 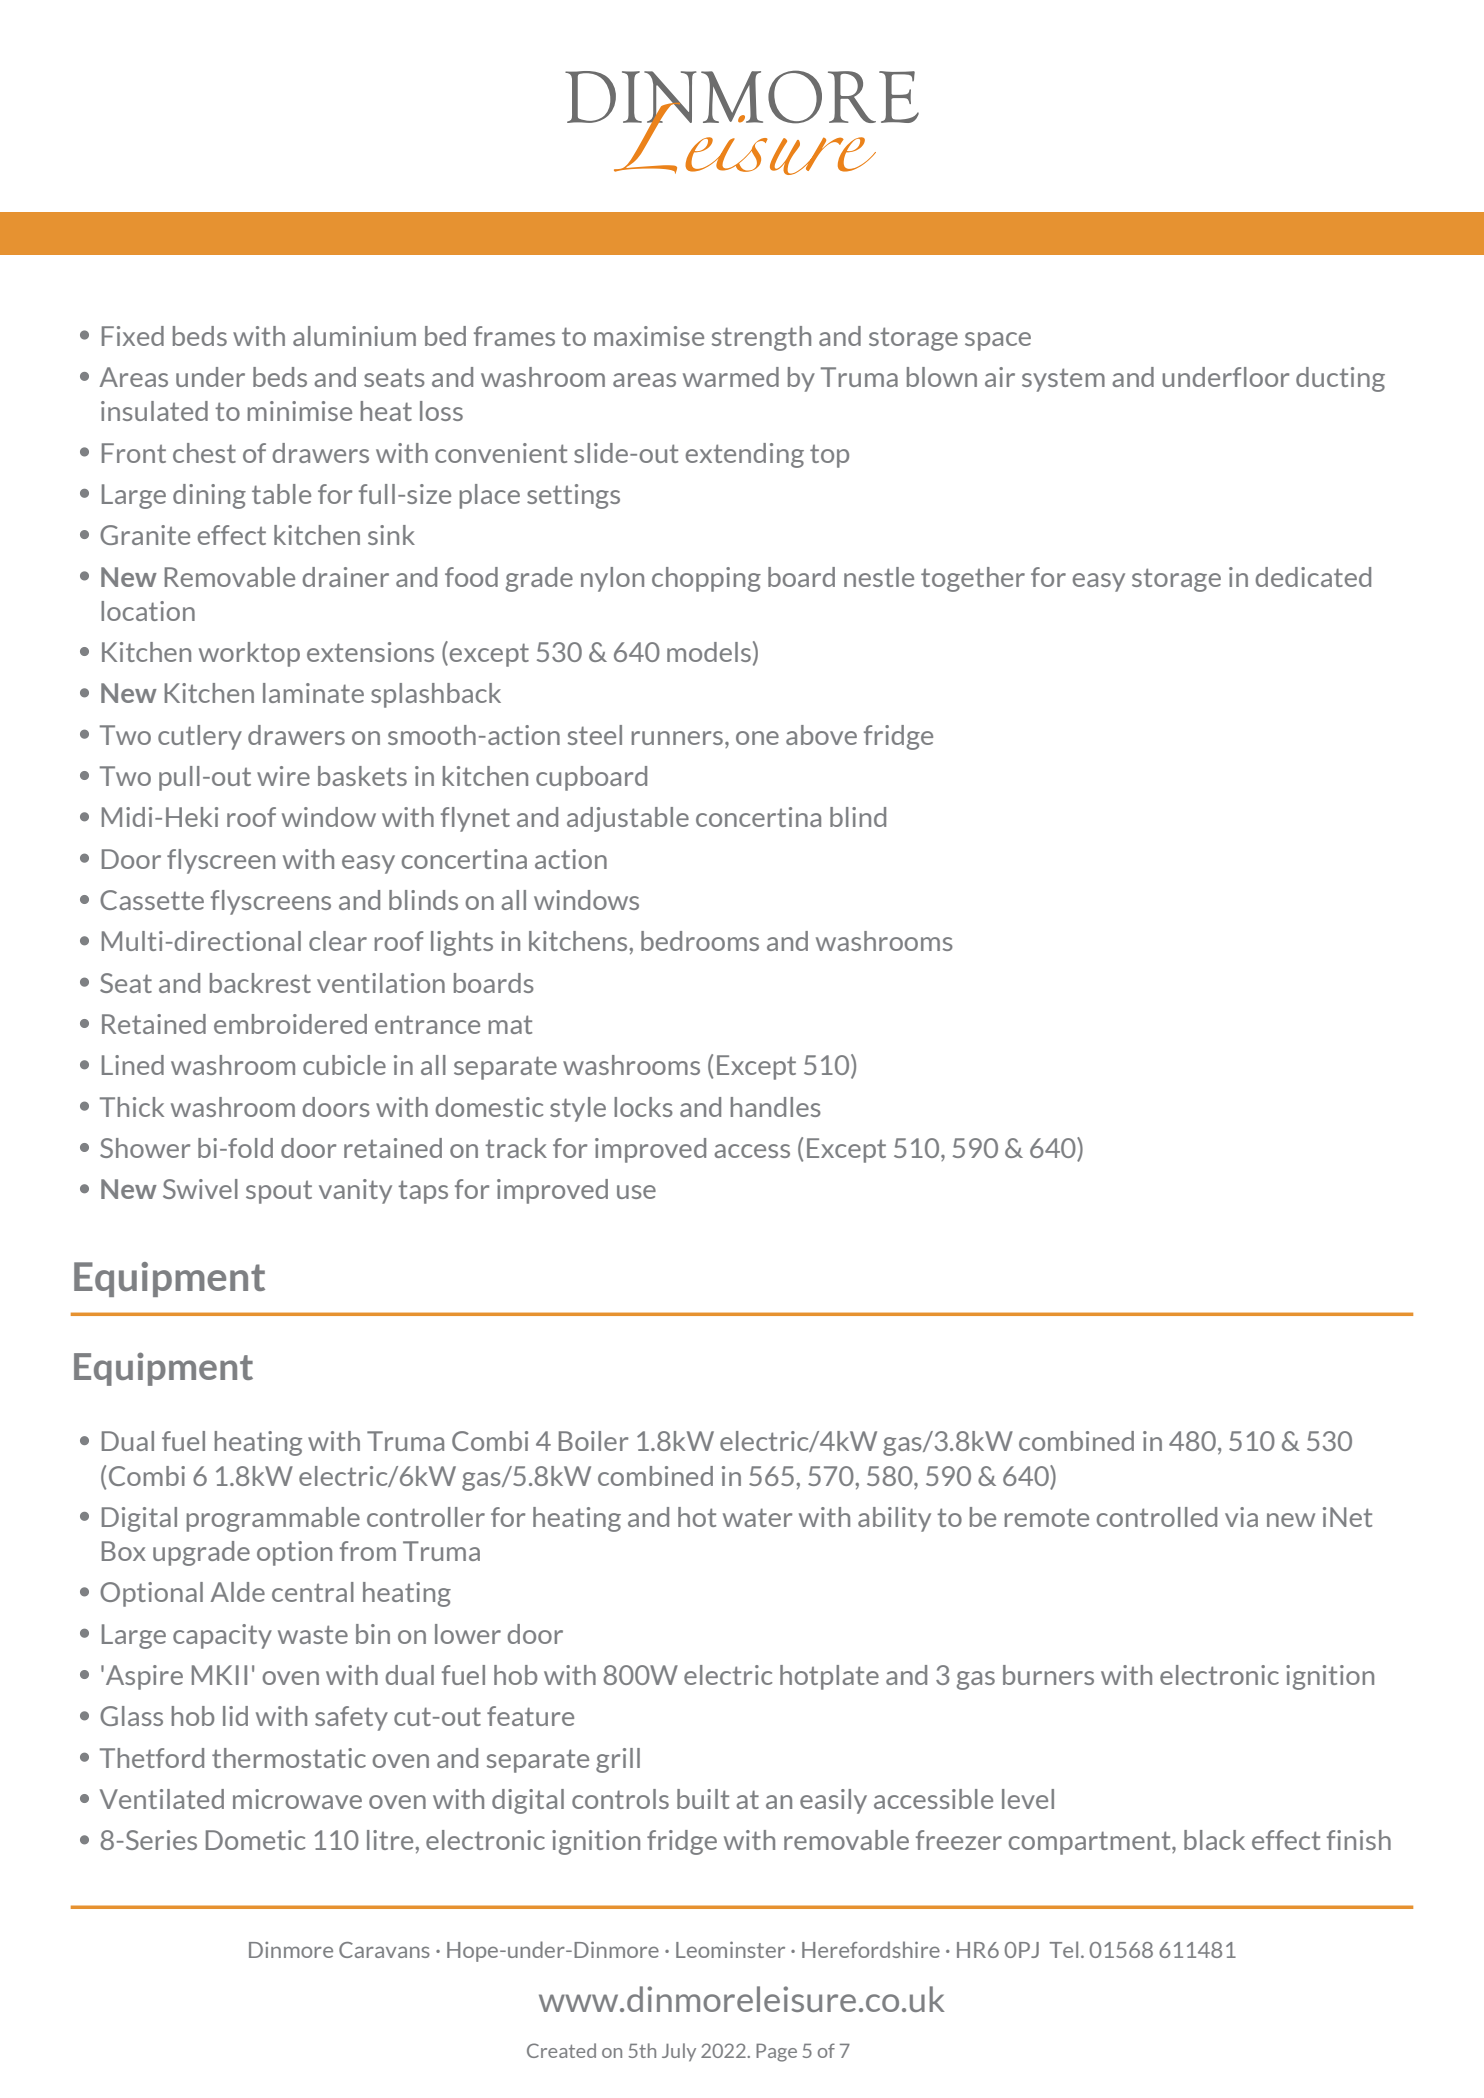 What do you see at coordinates (273, 1519) in the page?
I see `programmable` at bounding box center [273, 1519].
